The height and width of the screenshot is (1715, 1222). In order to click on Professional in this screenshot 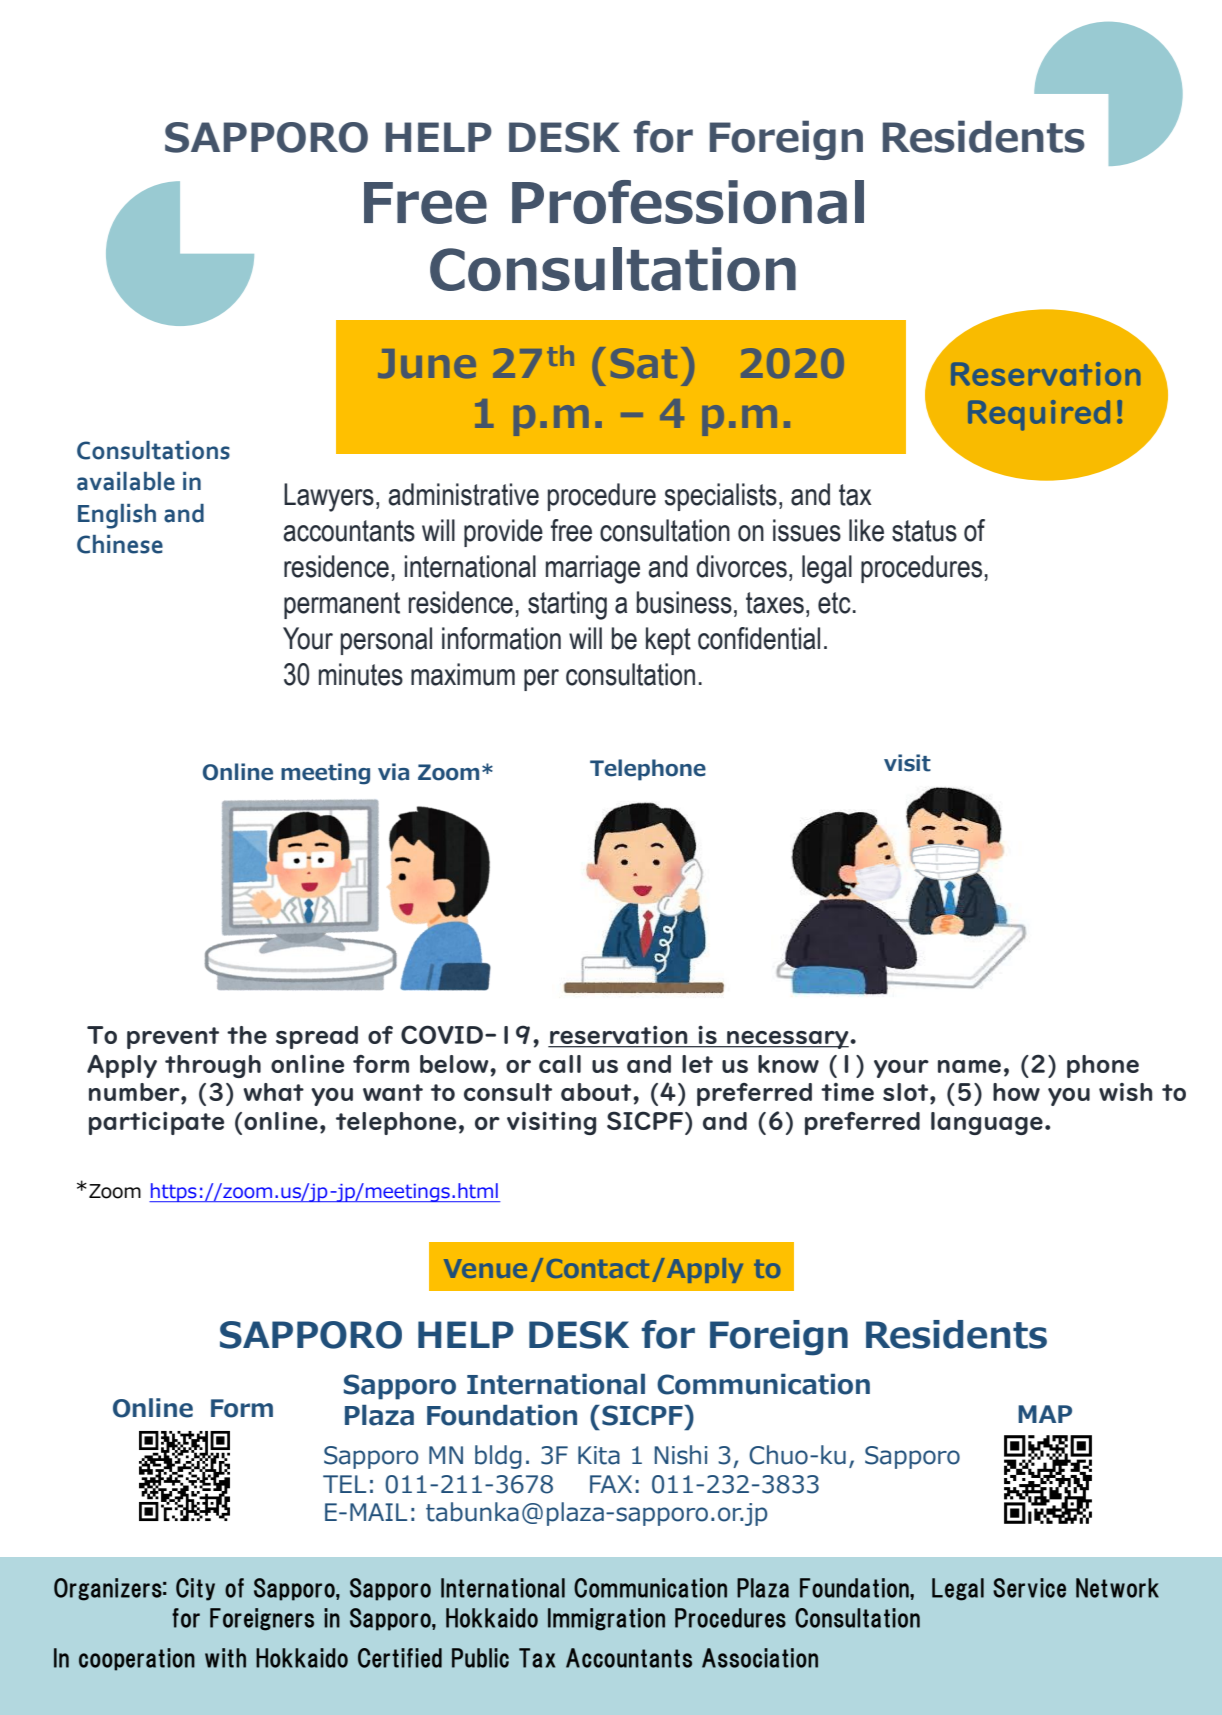, I will do `click(688, 202)`.
